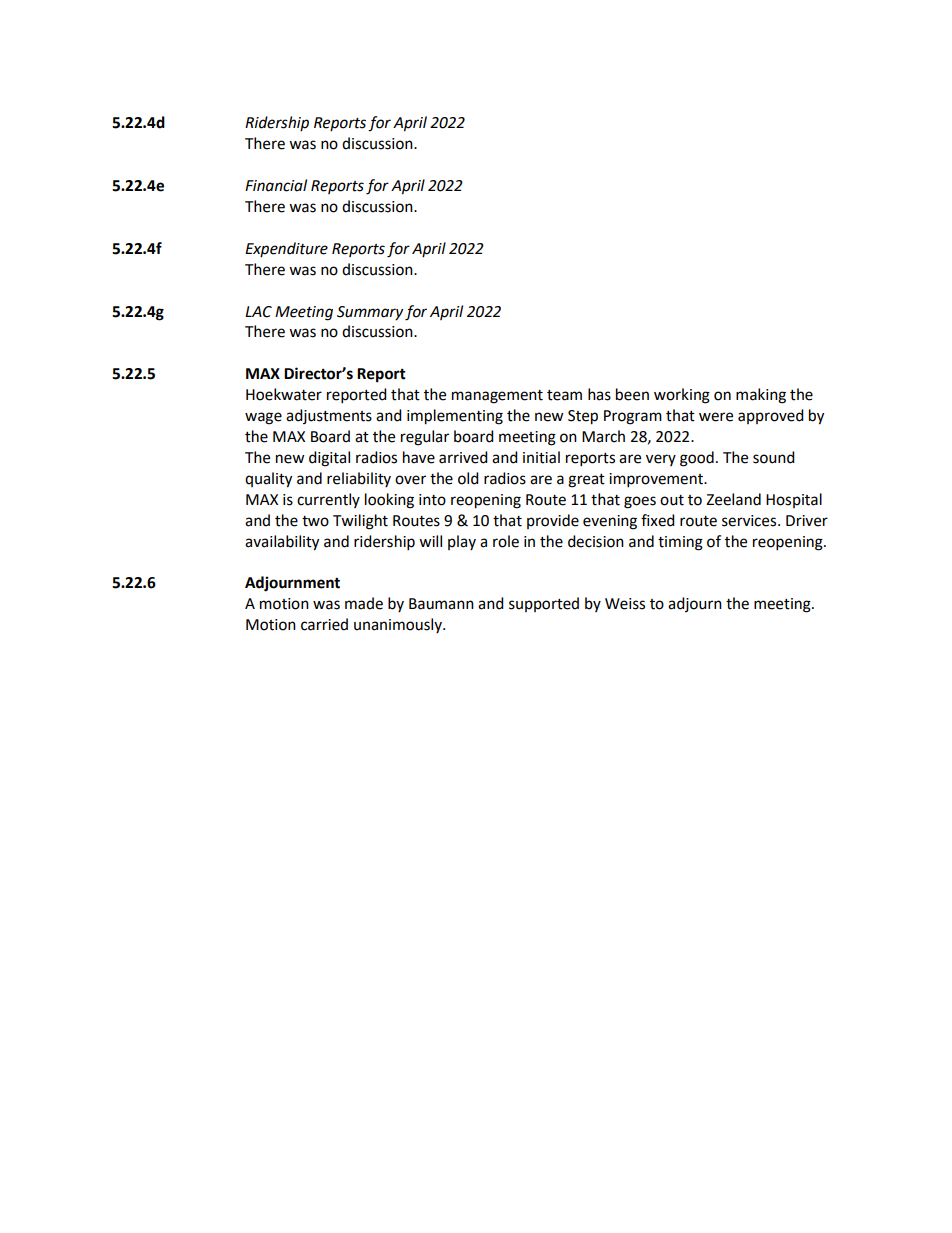  Describe the element at coordinates (359, 479) in the document. I see `reliability` at that location.
